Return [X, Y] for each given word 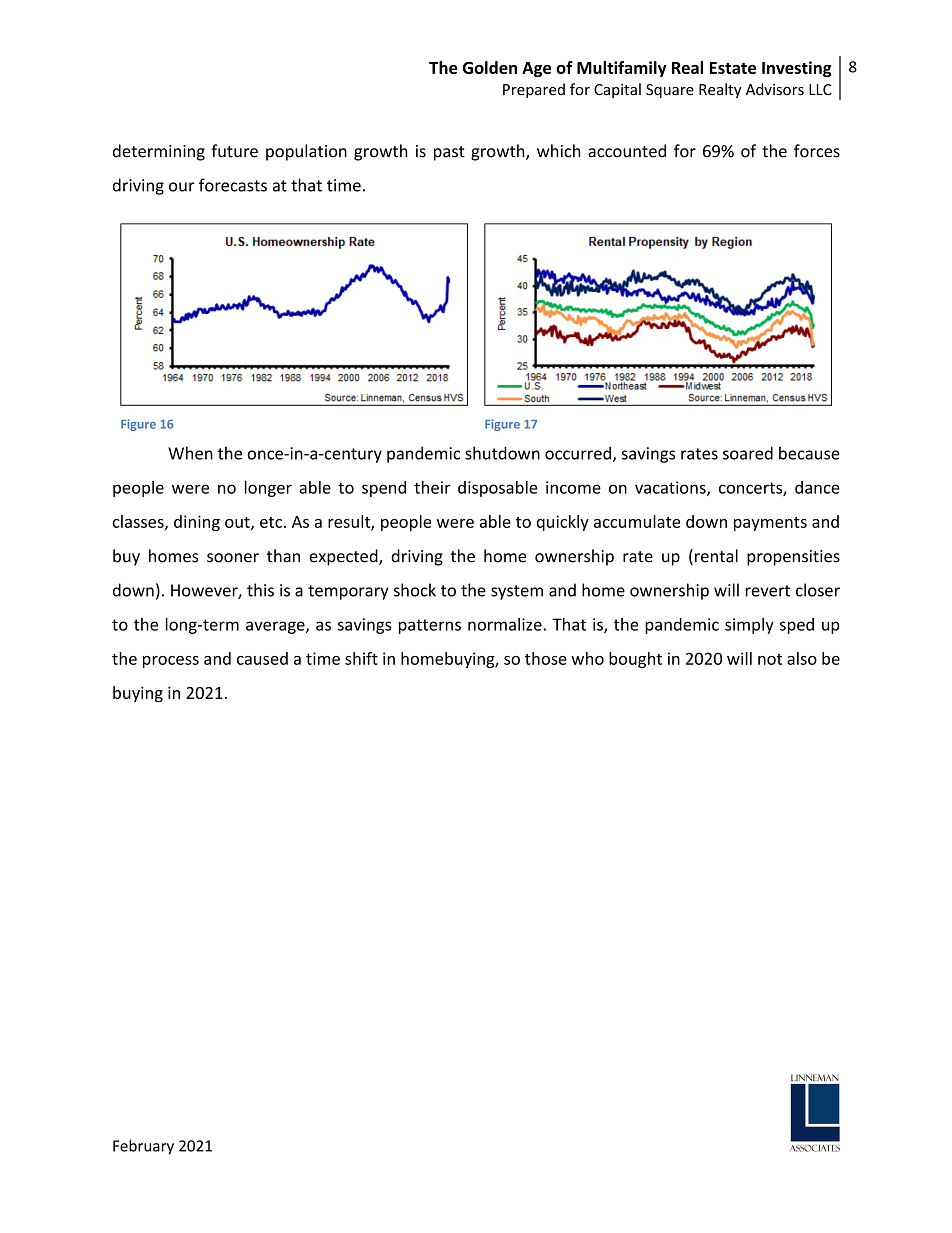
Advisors [775, 89]
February [143, 1147]
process [171, 662]
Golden [490, 67]
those [546, 658]
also [802, 658]
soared [748, 453]
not [770, 659]
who [587, 658]
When [190, 453]
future [234, 151]
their [432, 487]
